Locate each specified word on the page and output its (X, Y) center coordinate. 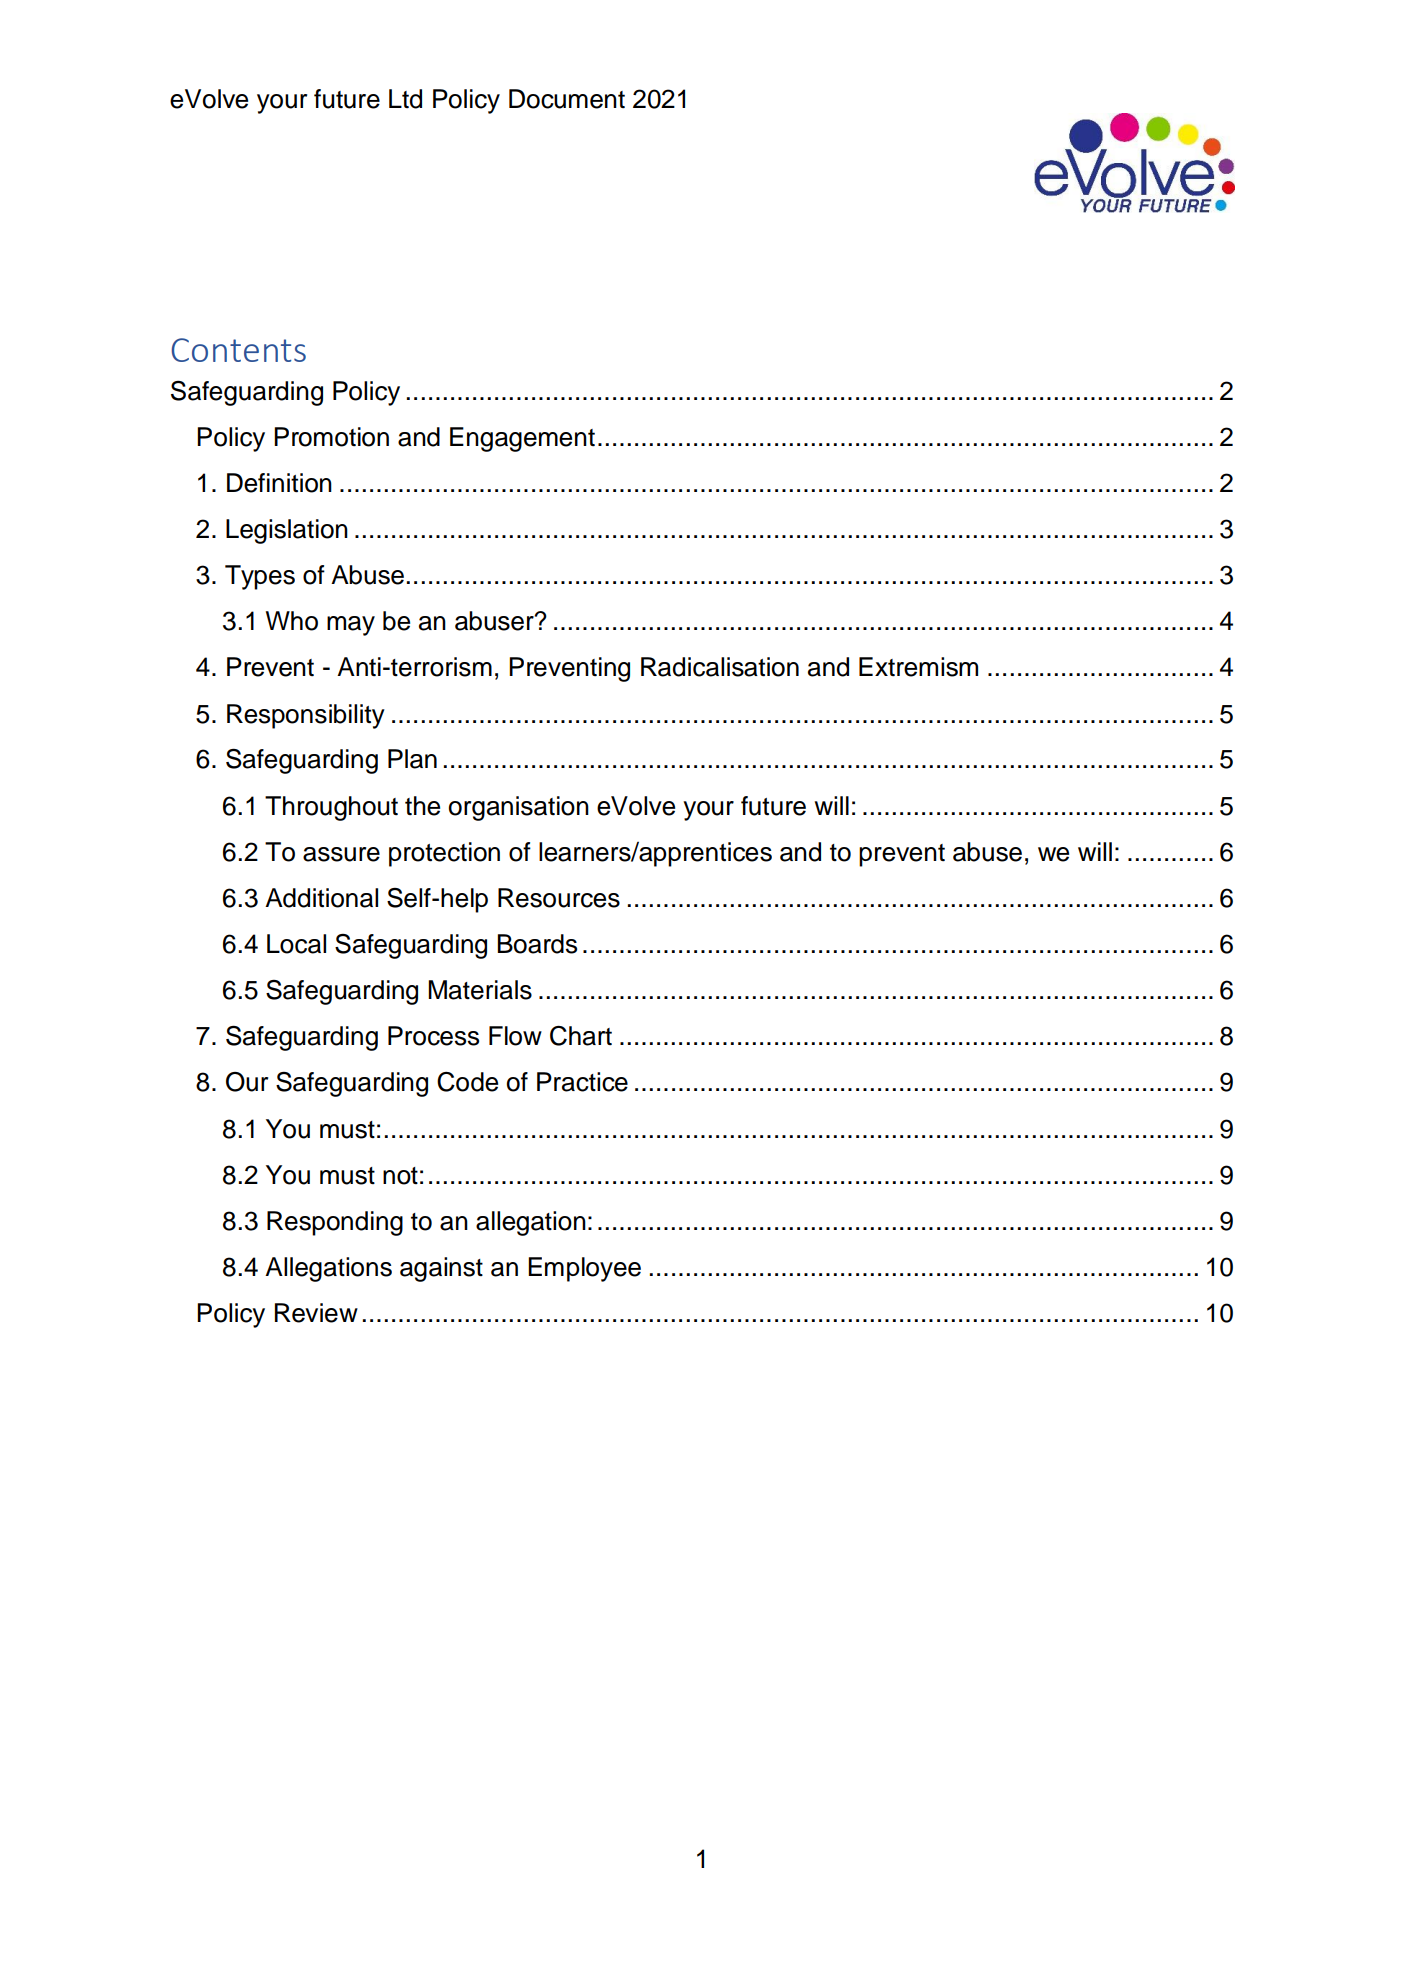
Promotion (331, 437)
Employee (584, 1269)
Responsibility (306, 716)
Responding (335, 1223)
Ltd (405, 99)
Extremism (918, 667)
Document (567, 99)
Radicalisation (720, 667)
